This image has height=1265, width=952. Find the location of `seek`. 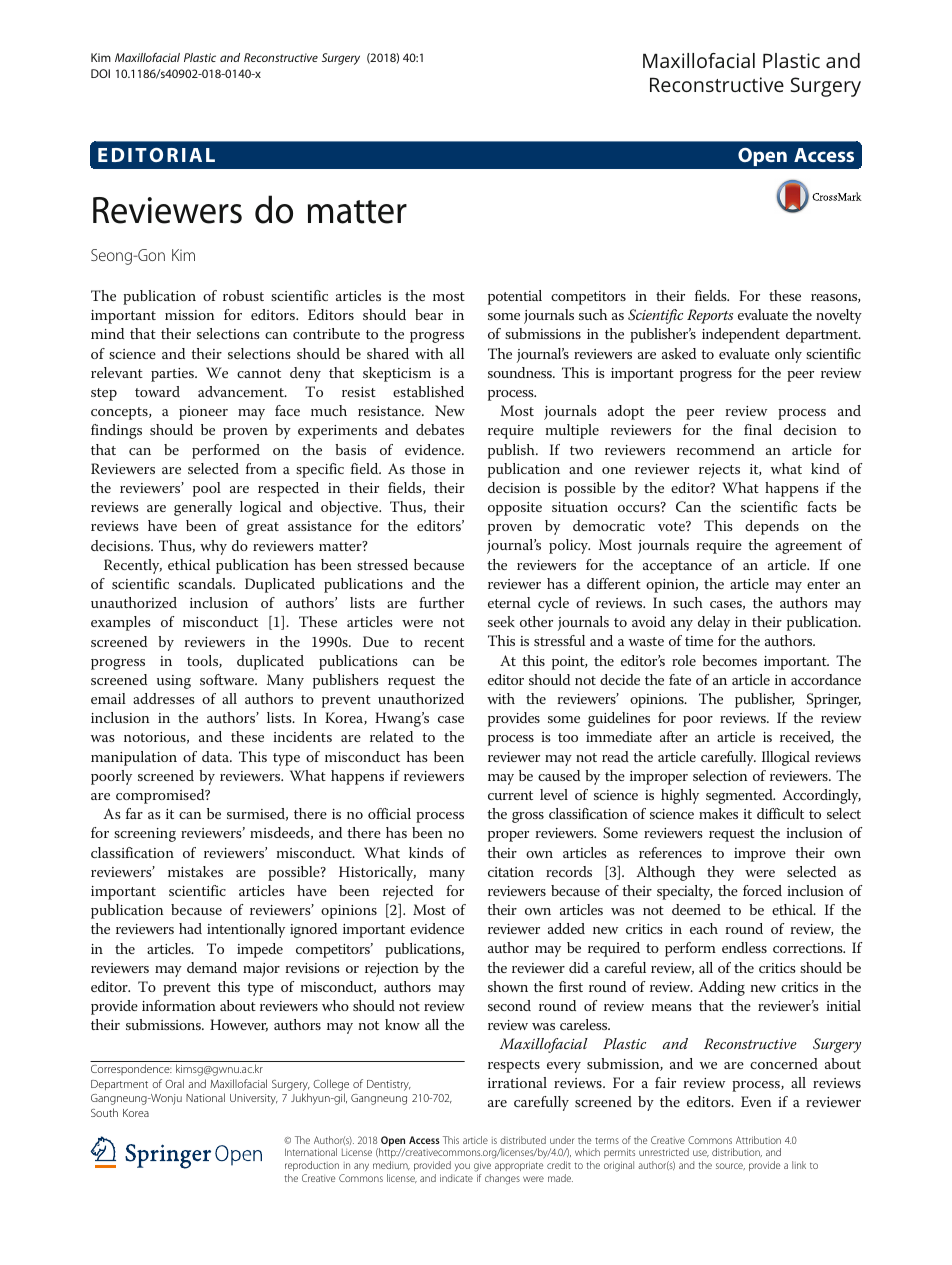

seek is located at coordinates (501, 621).
